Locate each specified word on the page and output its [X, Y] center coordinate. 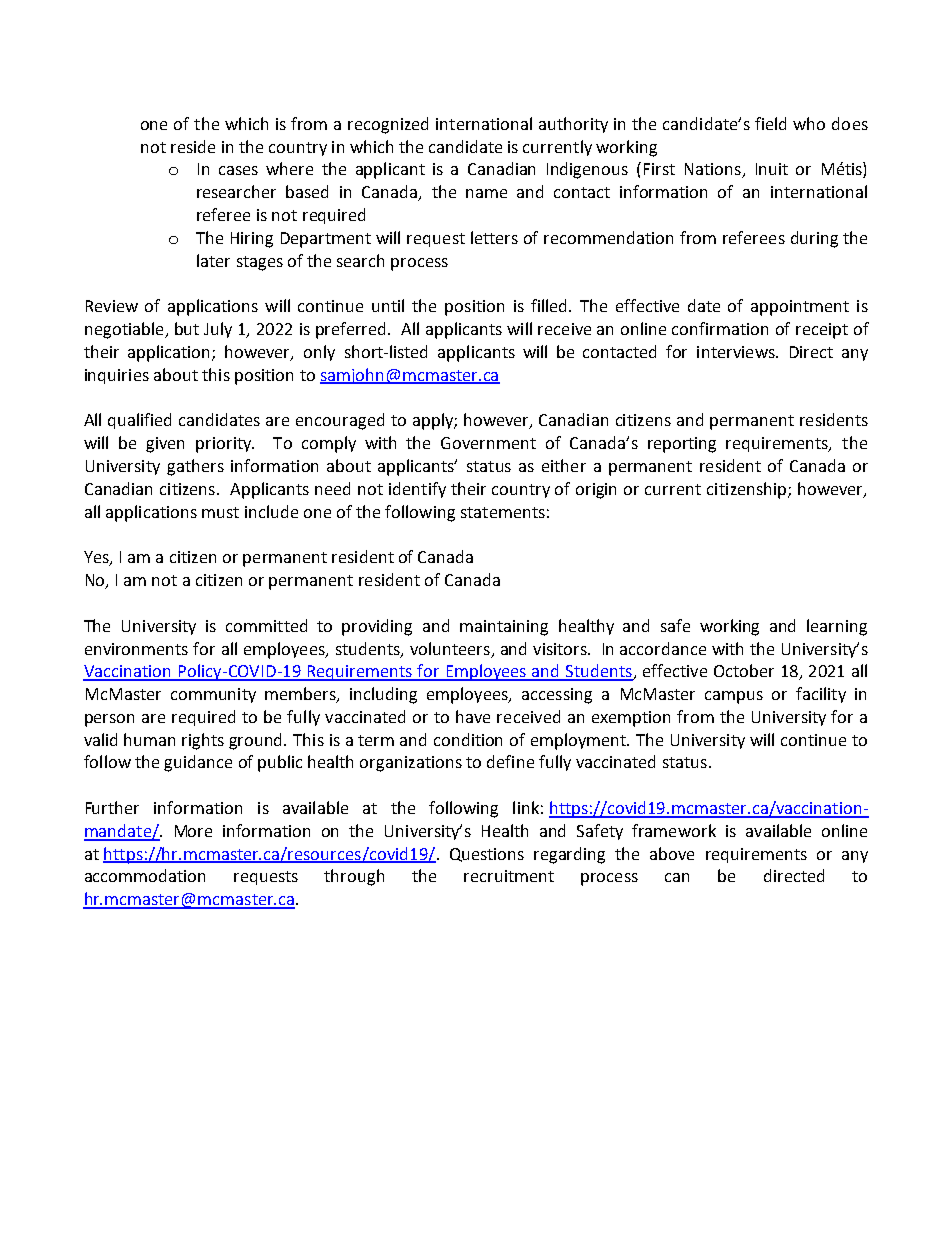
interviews [737, 352]
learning [837, 627]
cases [238, 170]
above [672, 853]
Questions [487, 855]
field [770, 123]
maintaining [504, 628]
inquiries [117, 376]
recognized [388, 125]
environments [136, 649]
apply [434, 421]
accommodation [145, 875]
